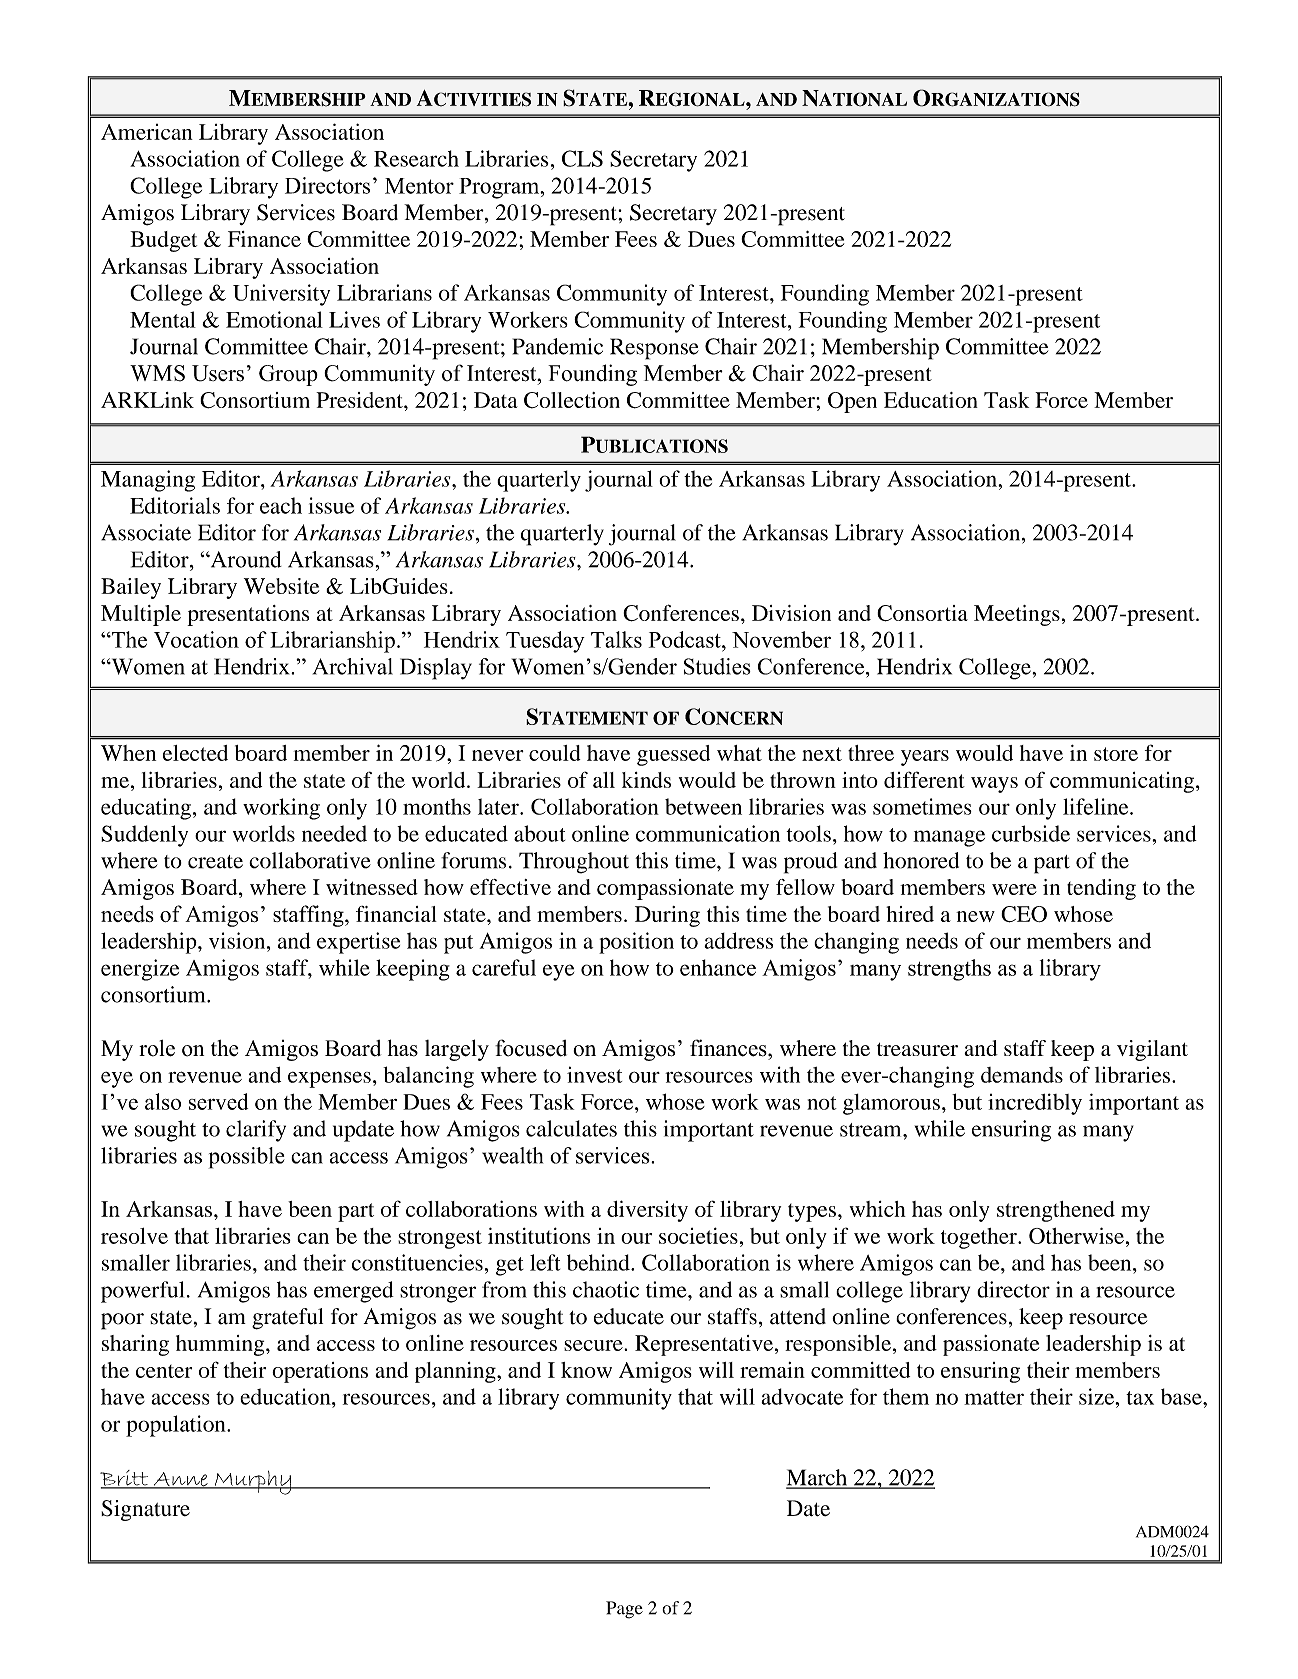 Image resolution: width=1298 pixels, height=1679 pixels. What do you see at coordinates (686, 639) in the page?
I see `Podcast` at bounding box center [686, 639].
